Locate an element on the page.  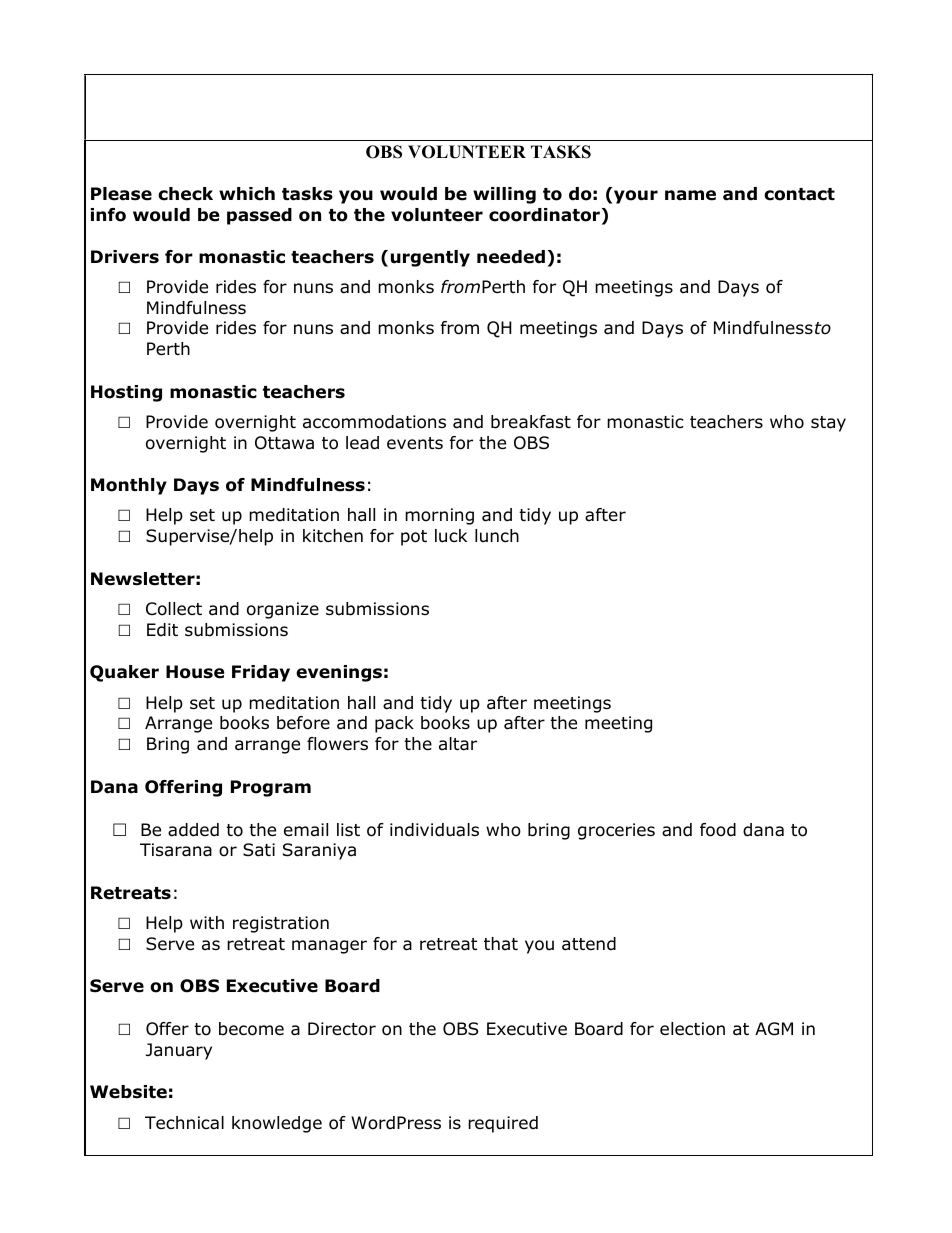
lunch is located at coordinates (497, 536).
